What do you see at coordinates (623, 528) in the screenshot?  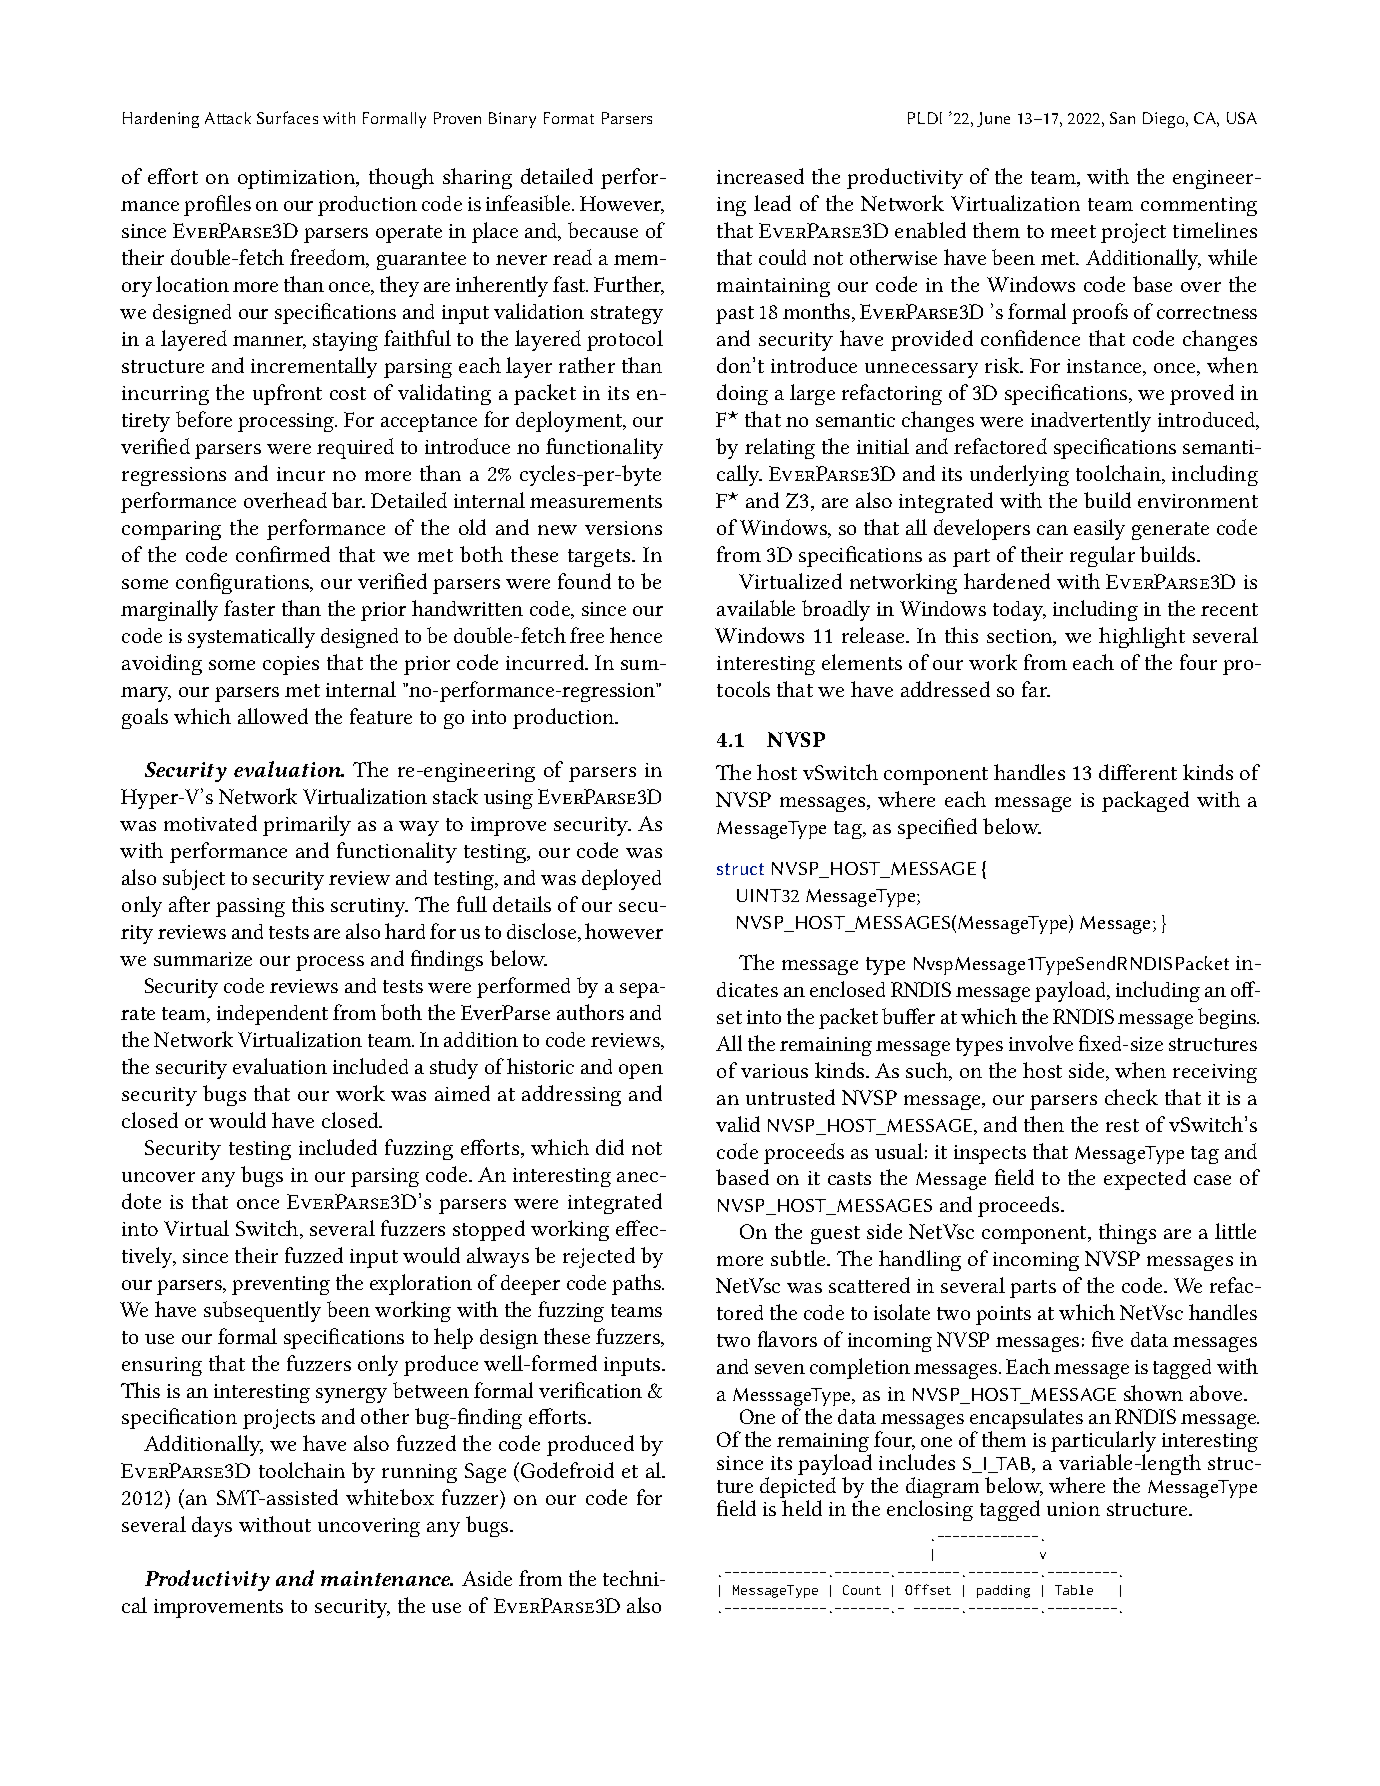 I see `versions` at bounding box center [623, 528].
